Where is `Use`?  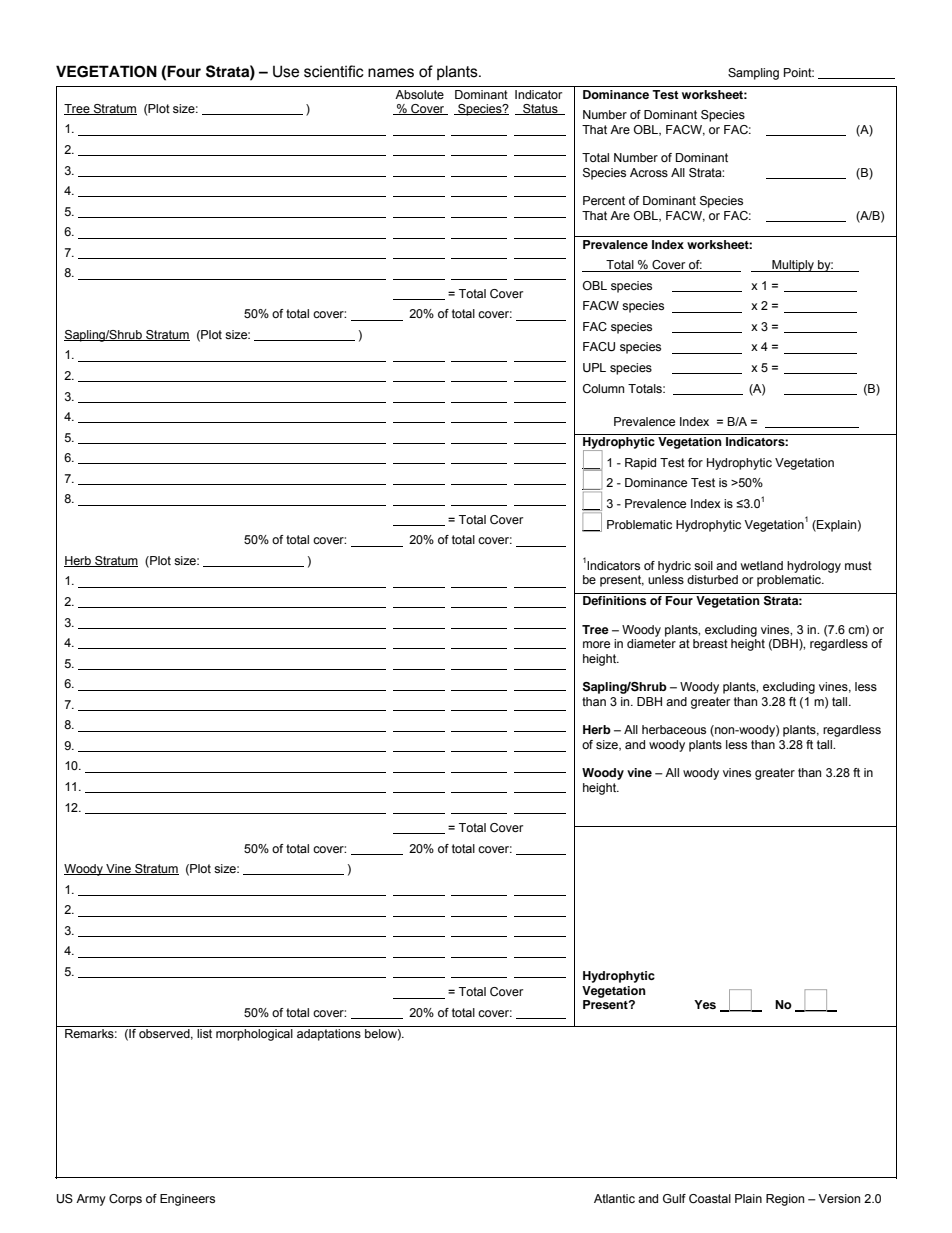
Use is located at coordinates (286, 71).
